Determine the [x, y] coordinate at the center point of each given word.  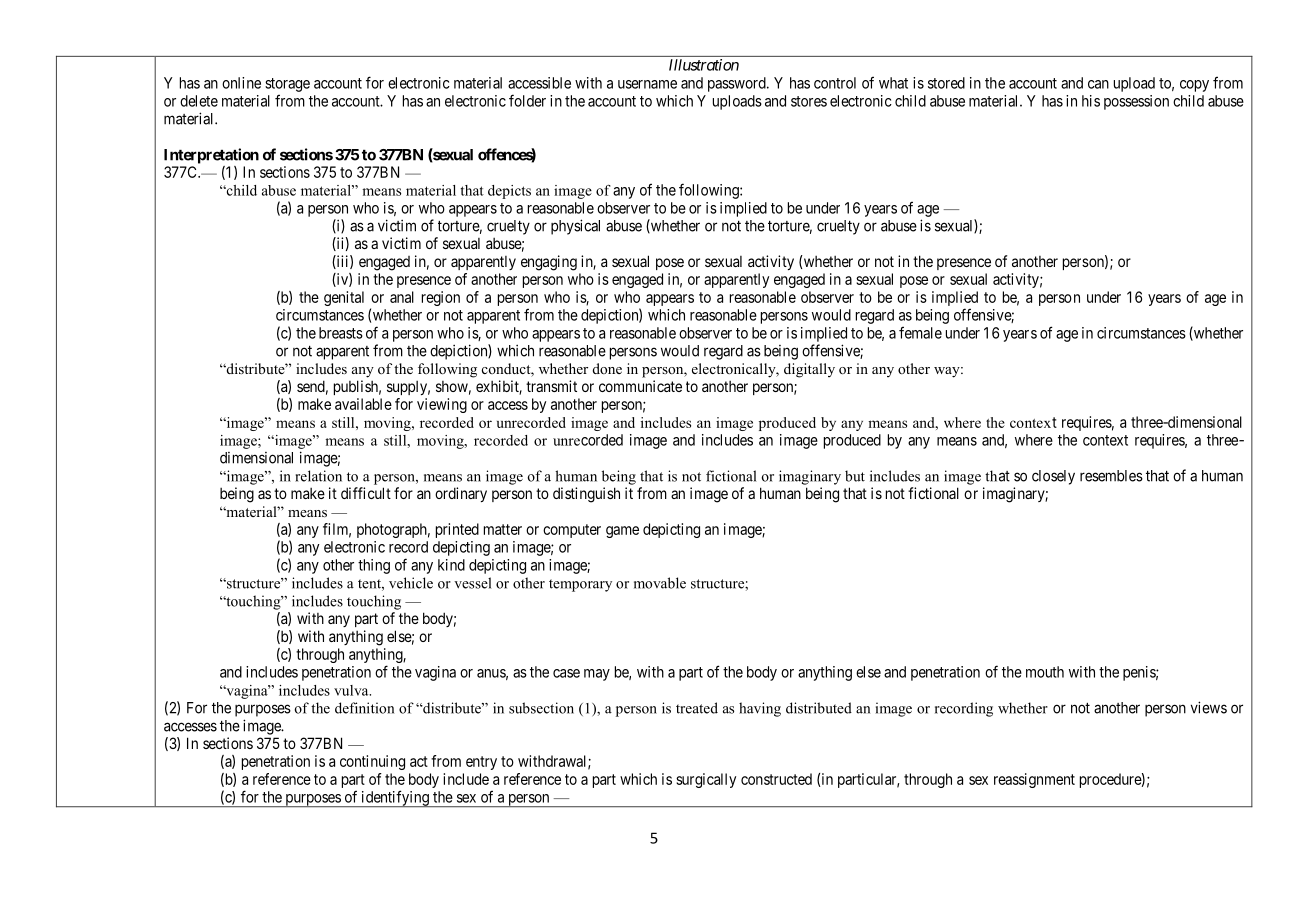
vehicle [411, 583]
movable [660, 583]
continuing [372, 762]
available [363, 404]
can [1098, 84]
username [647, 84]
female [920, 332]
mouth [1045, 672]
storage [287, 85]
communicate [640, 386]
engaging [549, 263]
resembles [1111, 476]
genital [344, 298]
